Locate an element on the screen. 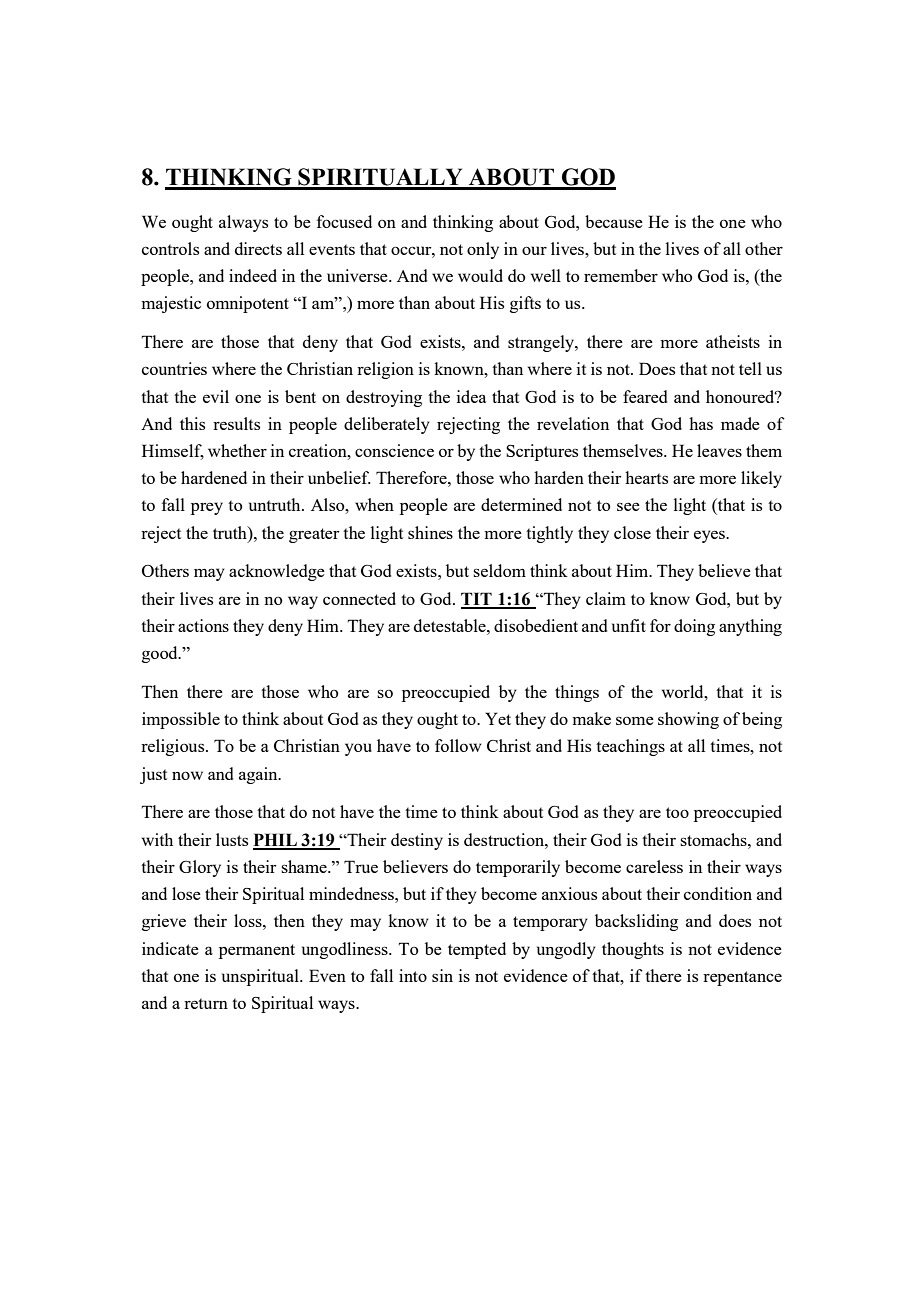 The width and height of the screenshot is (924, 1308). results is located at coordinates (236, 423).
